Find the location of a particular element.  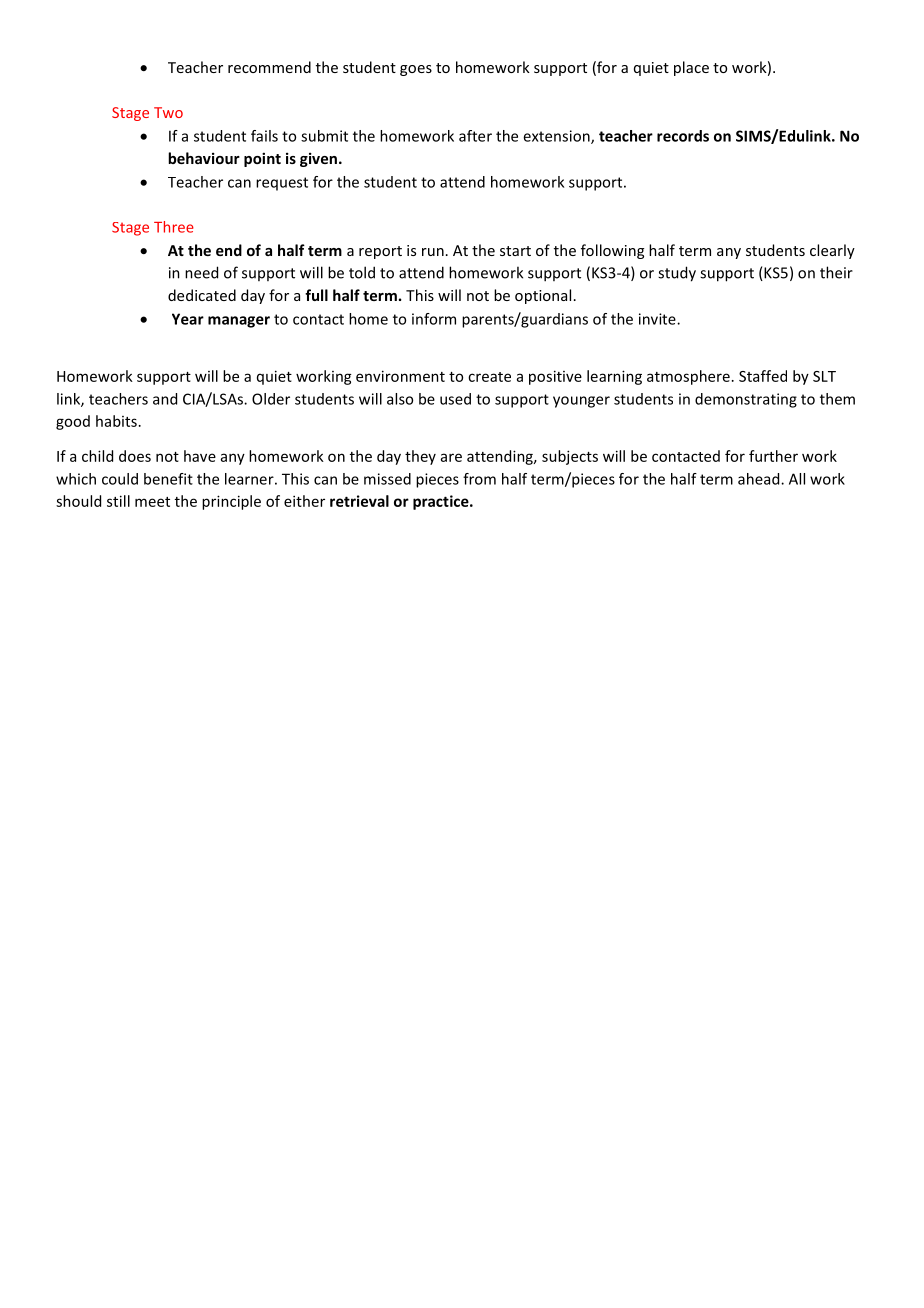

place is located at coordinates (691, 68).
